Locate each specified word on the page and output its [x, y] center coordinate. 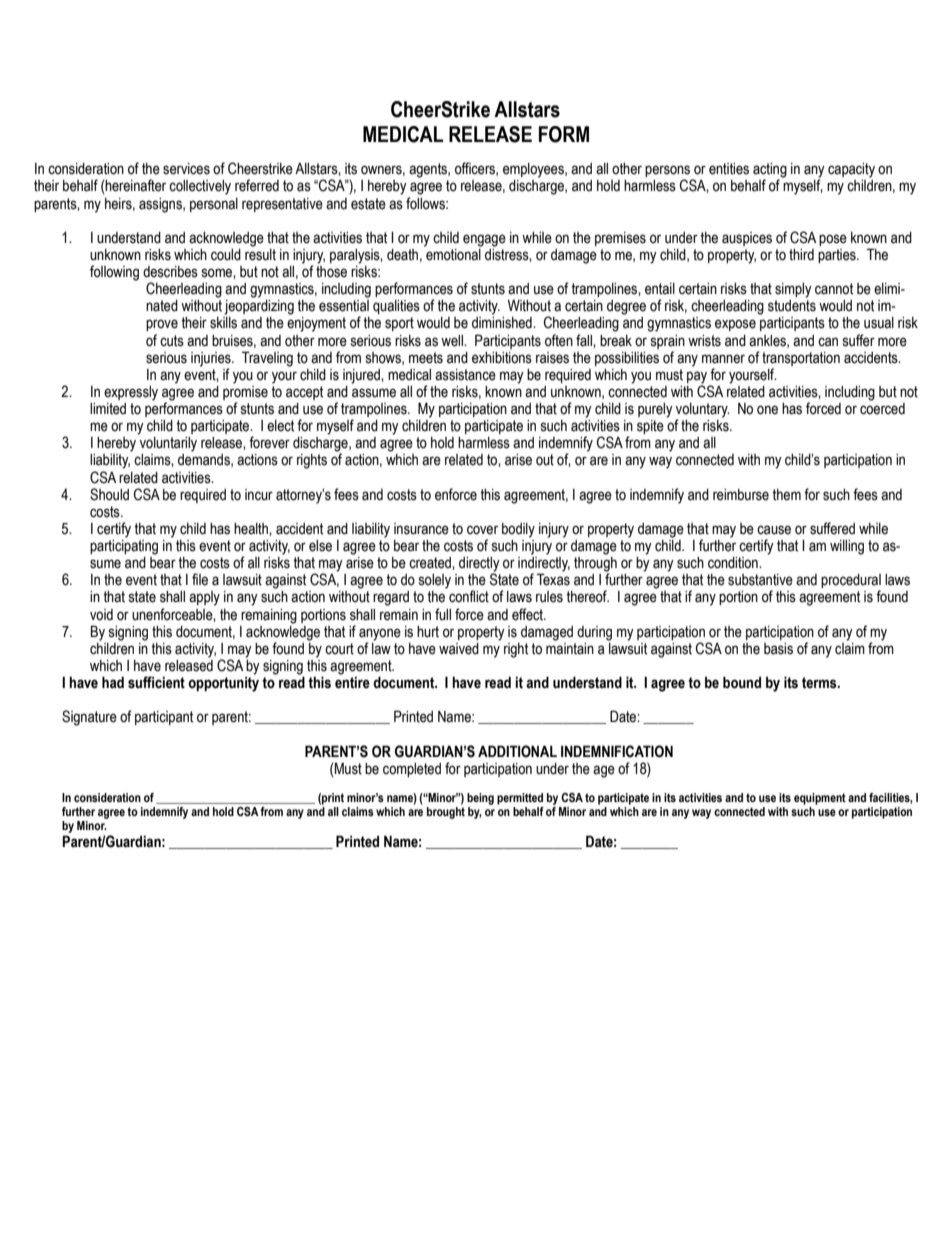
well [453, 341]
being [480, 799]
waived [459, 649]
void [101, 615]
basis [778, 649]
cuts [172, 341]
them [786, 495]
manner [723, 359]
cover [482, 530]
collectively [200, 187]
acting [770, 171]
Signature [89, 718]
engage [484, 240]
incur [259, 495]
